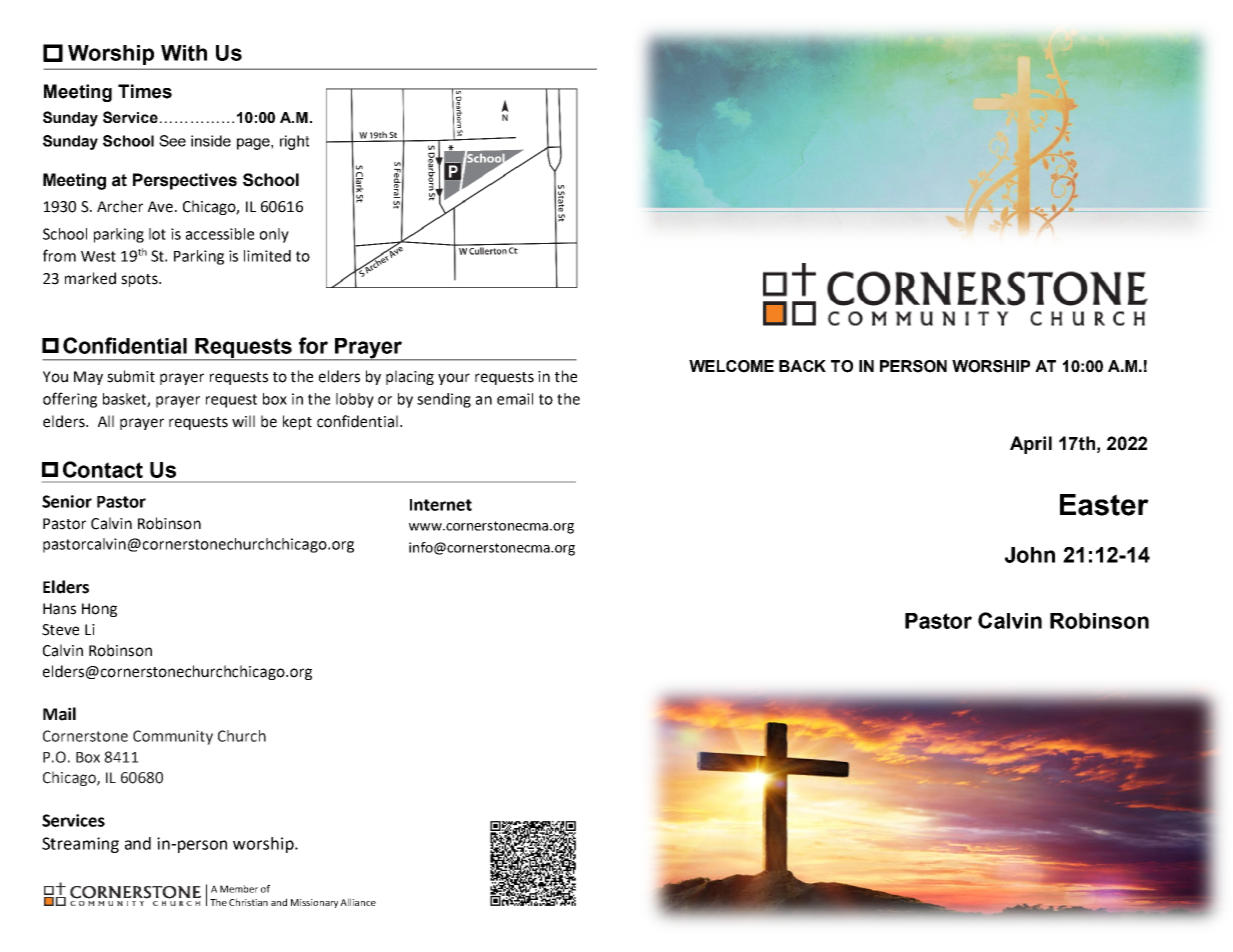  What do you see at coordinates (294, 142) in the document?
I see `right` at bounding box center [294, 142].
